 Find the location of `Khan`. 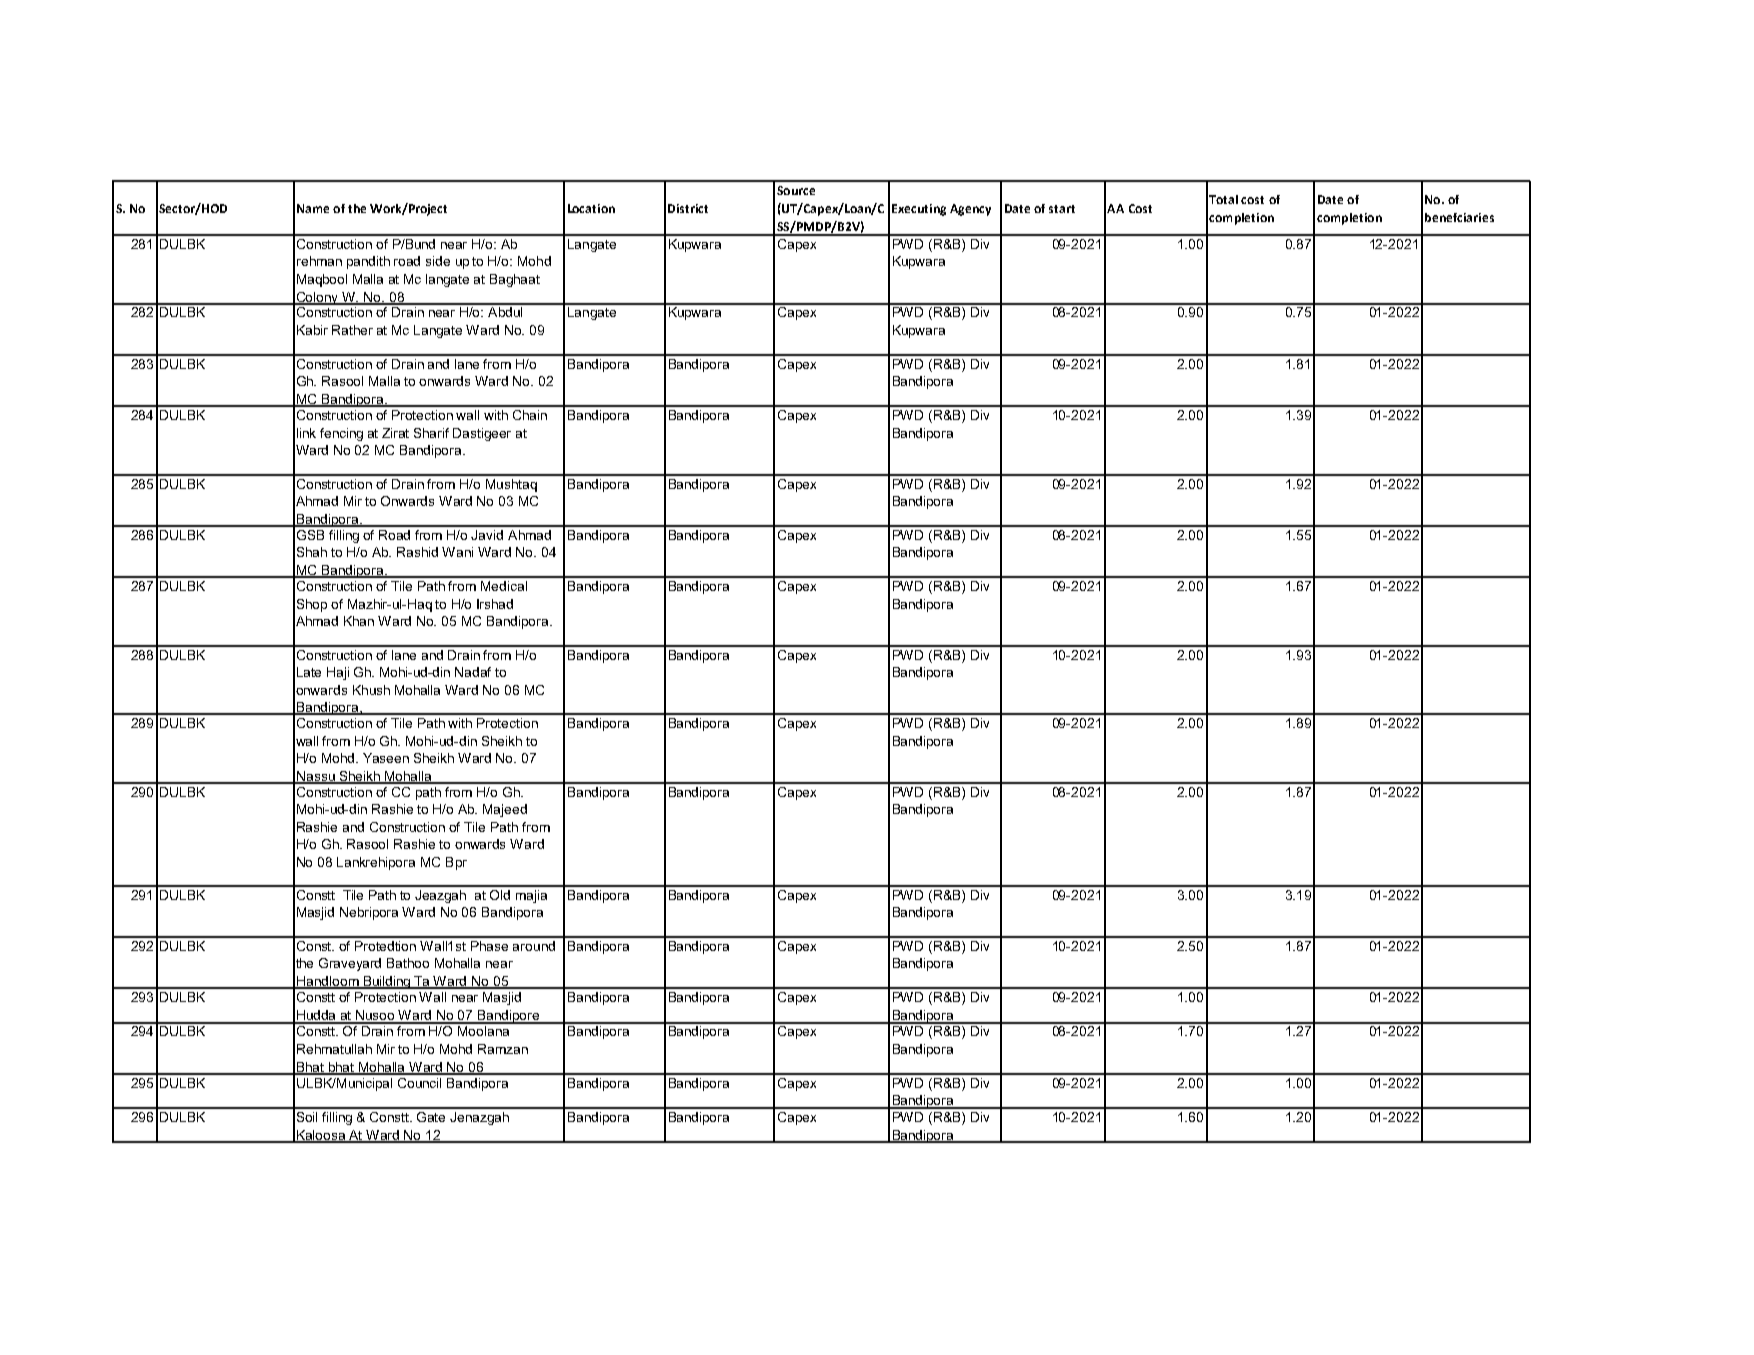

Khan is located at coordinates (359, 621).
